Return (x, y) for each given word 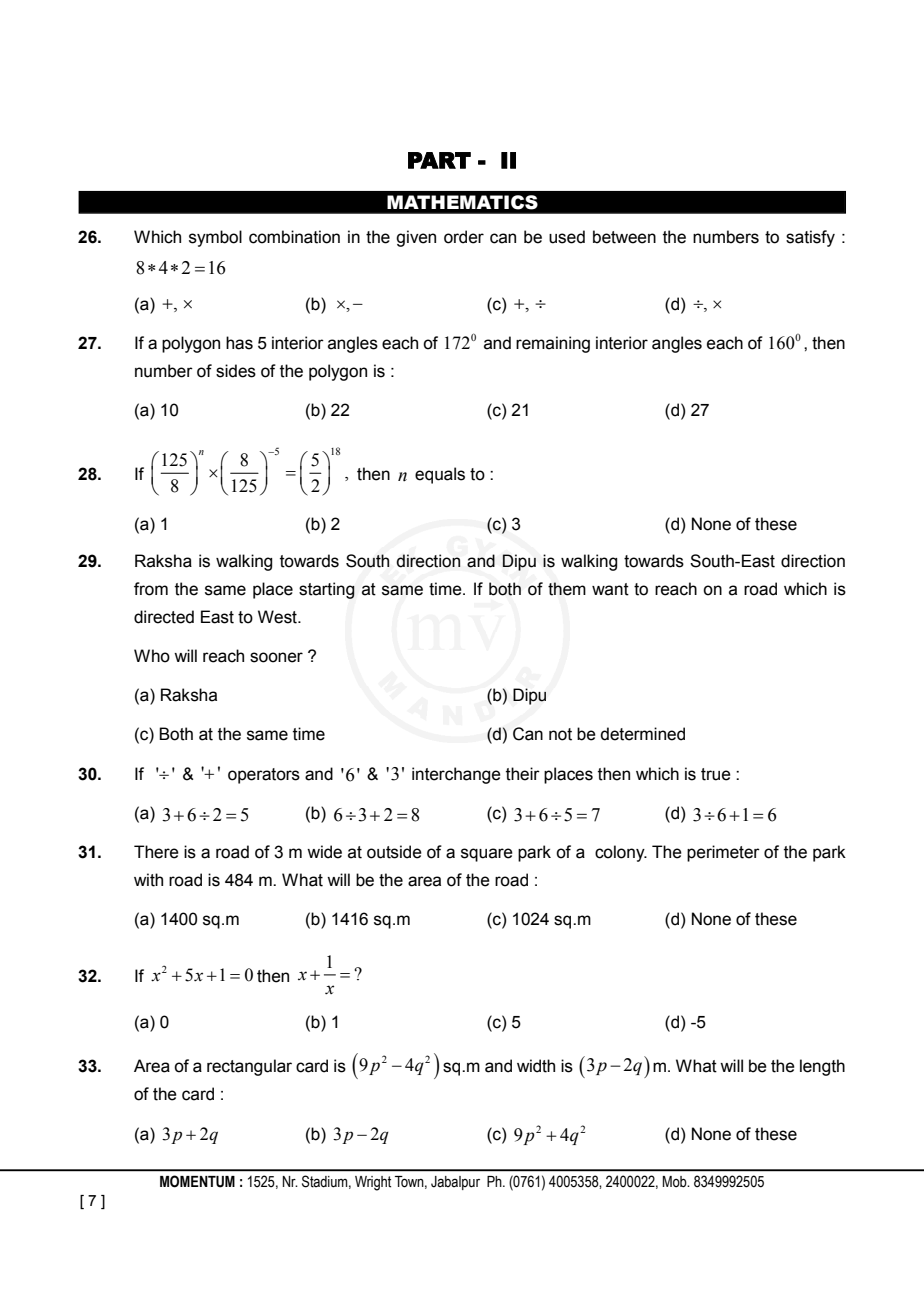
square (487, 855)
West (278, 617)
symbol (215, 238)
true (716, 774)
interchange (456, 775)
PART (439, 160)
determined (642, 734)
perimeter (723, 853)
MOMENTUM (197, 1181)
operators (264, 776)
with (148, 880)
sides (236, 371)
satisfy (810, 238)
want (610, 589)
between (624, 237)
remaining (553, 344)
